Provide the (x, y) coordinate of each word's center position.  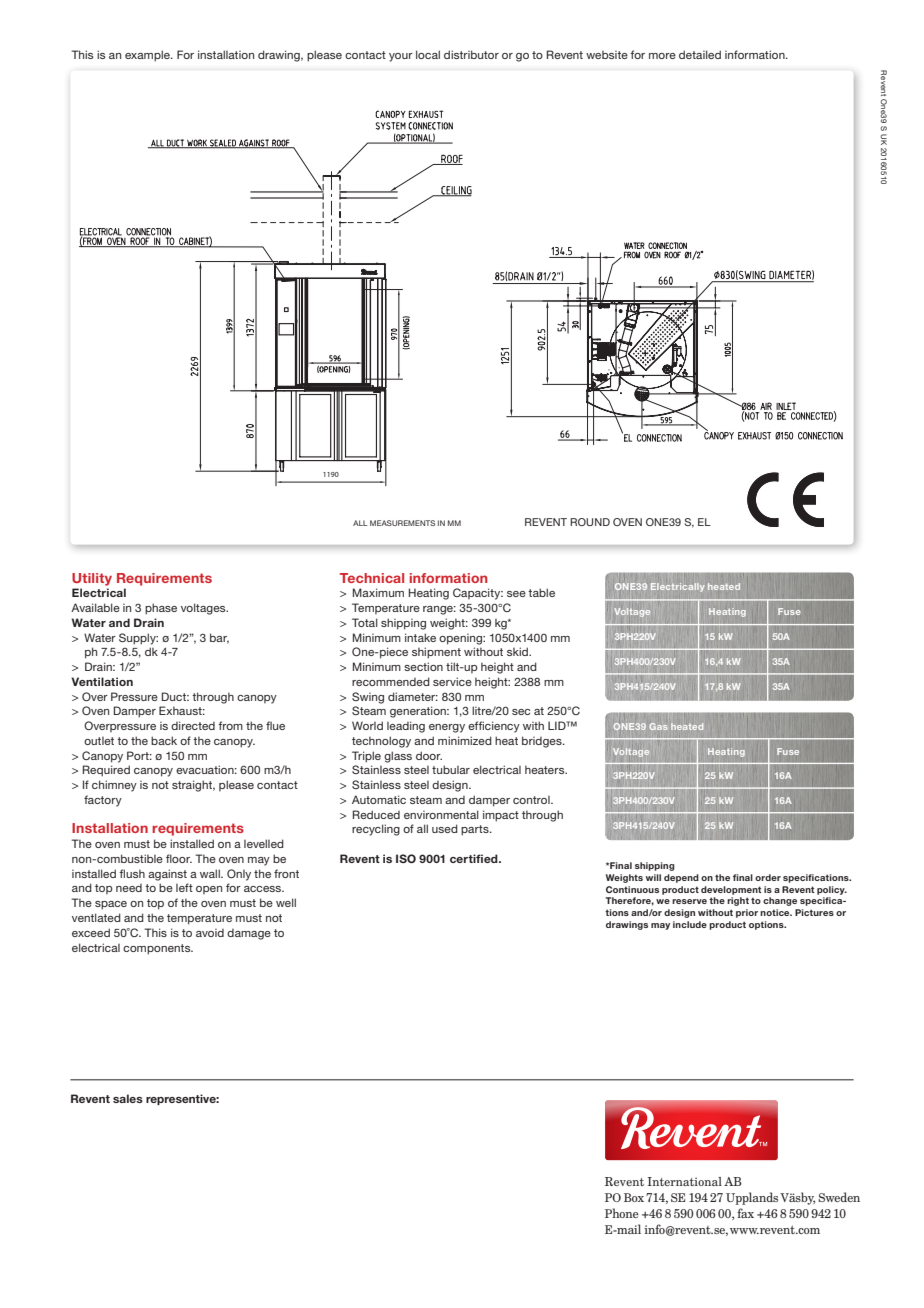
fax (745, 1213)
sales (128, 1098)
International (685, 1181)
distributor (471, 54)
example (148, 56)
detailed (700, 54)
